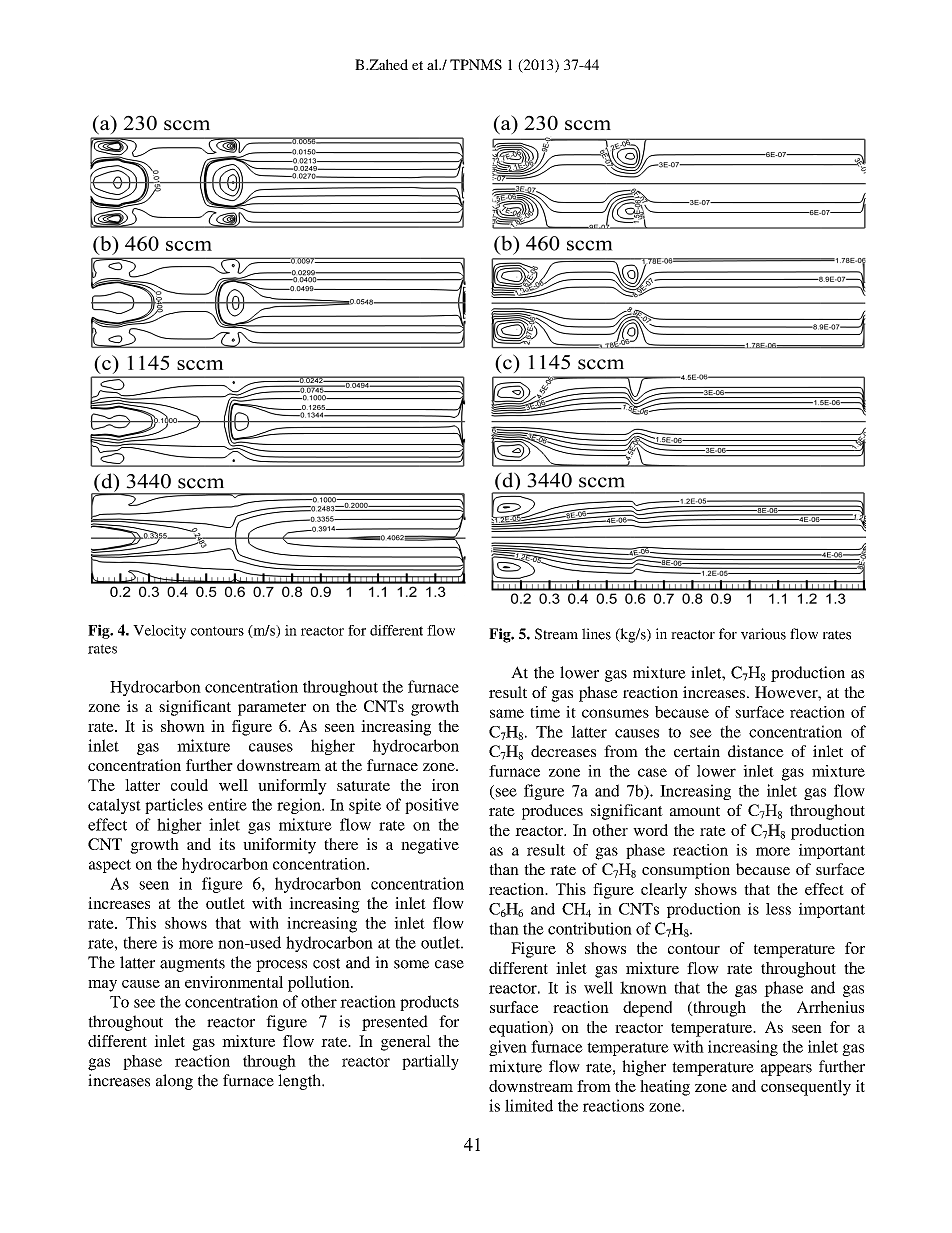  What do you see at coordinates (596, 634) in the image?
I see `lines` at bounding box center [596, 634].
